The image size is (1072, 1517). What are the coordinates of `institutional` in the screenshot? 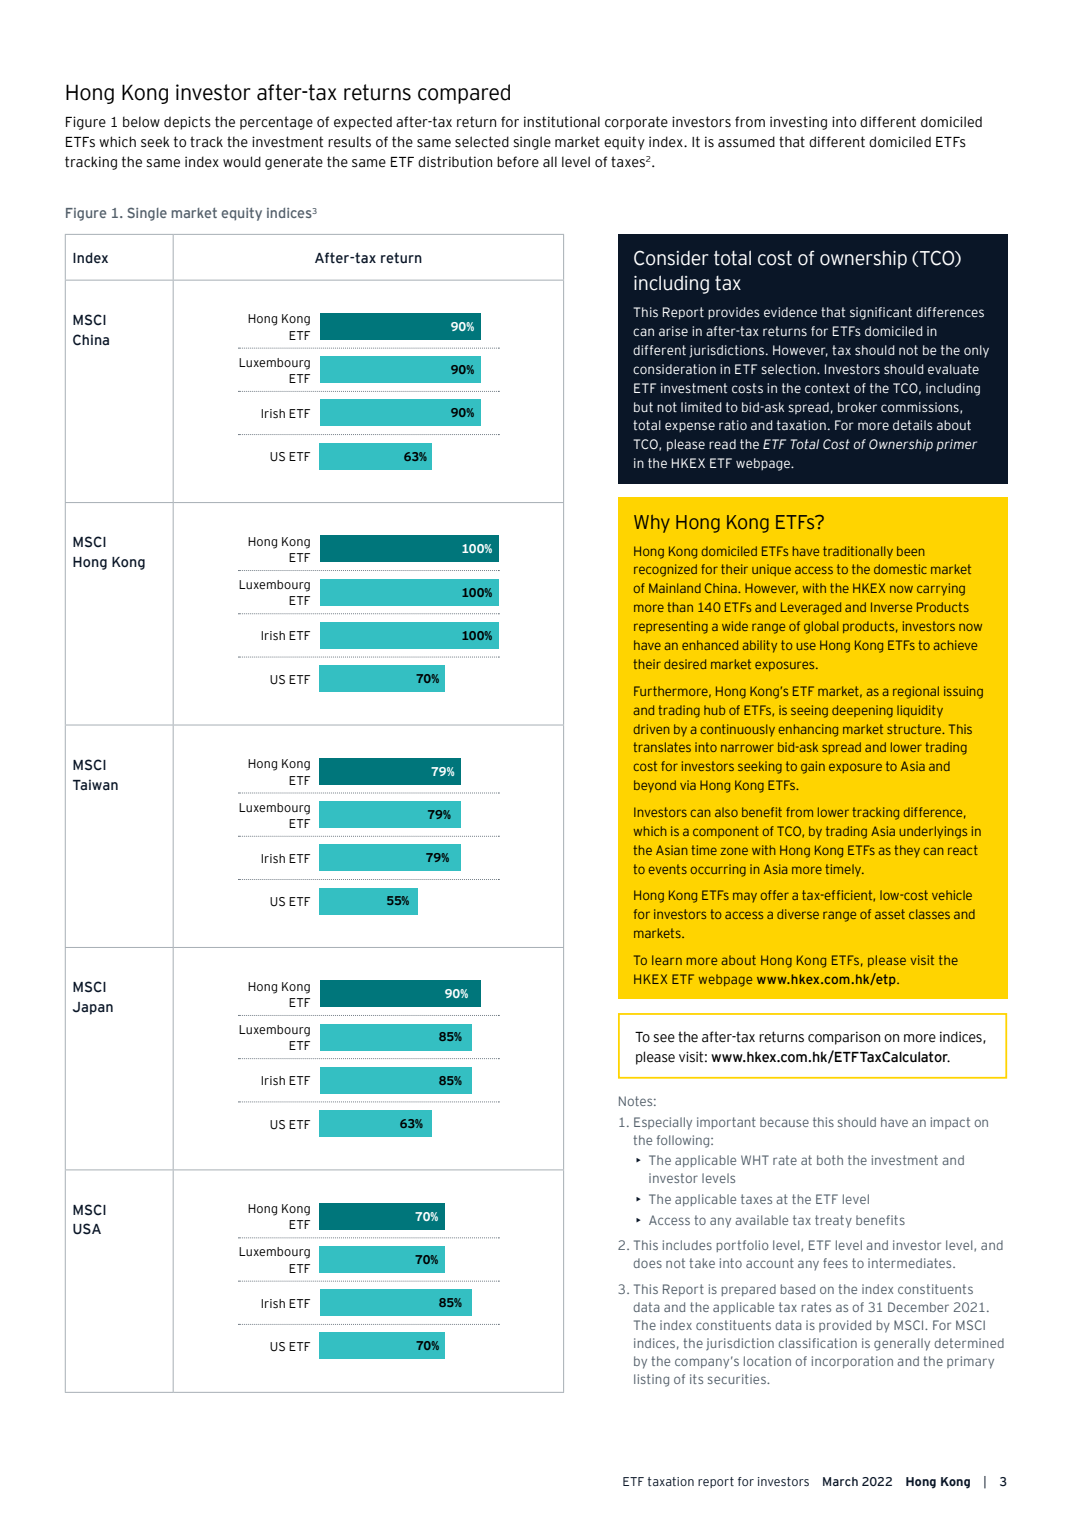 It's located at (562, 122).
